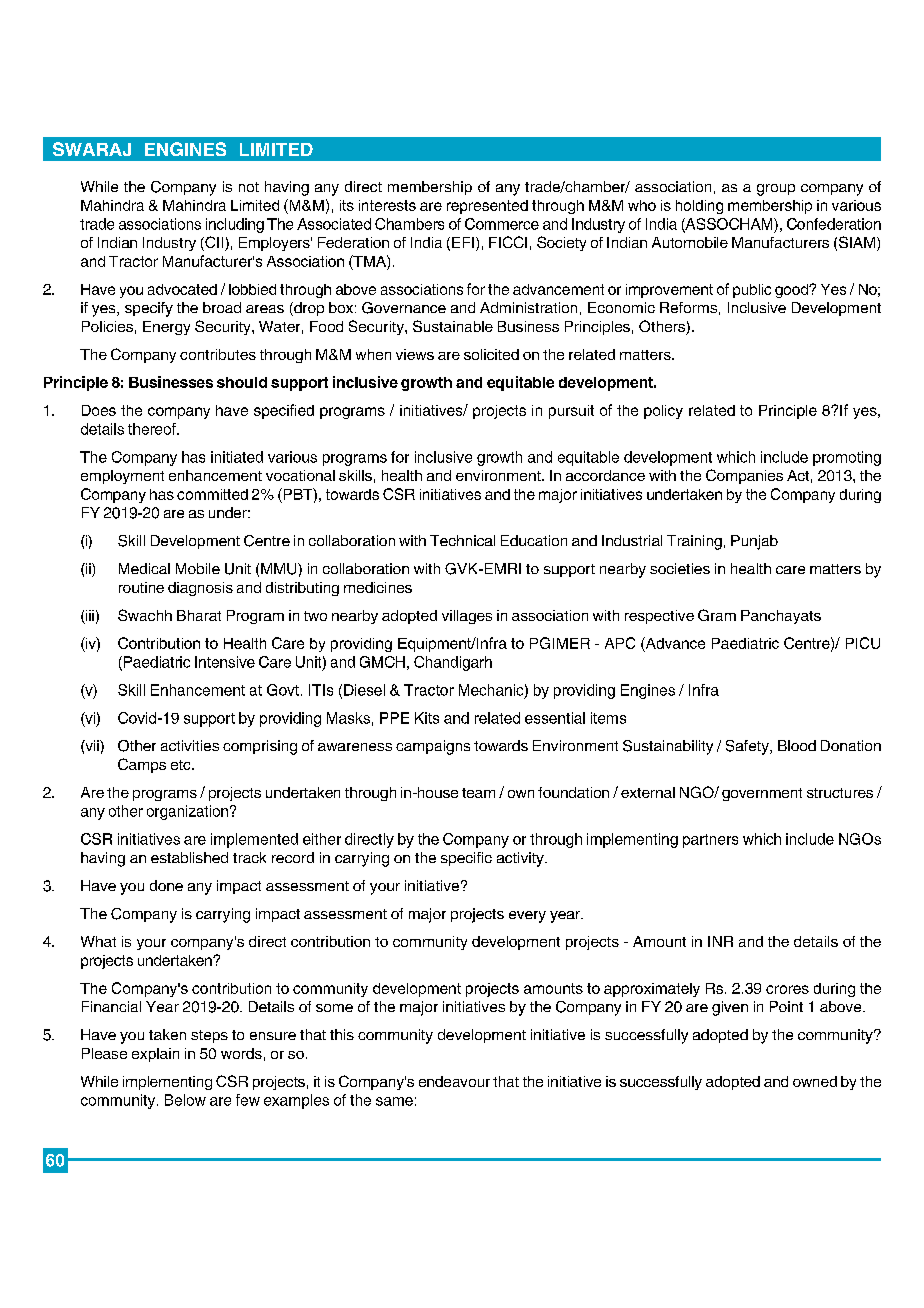 The width and height of the document is (924, 1308). I want to click on group, so click(776, 190).
